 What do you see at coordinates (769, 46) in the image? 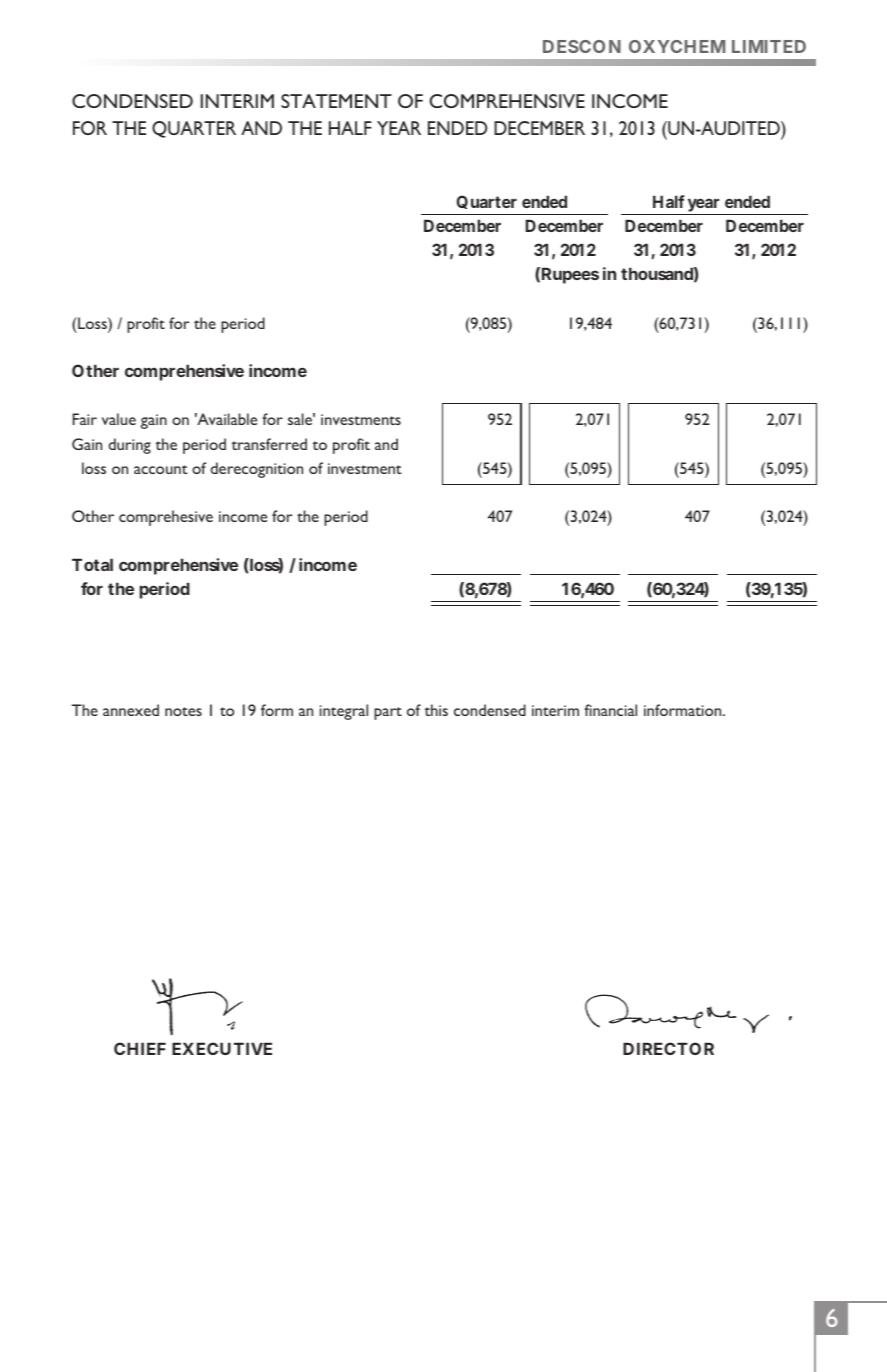
I see `LIMITED` at bounding box center [769, 46].
